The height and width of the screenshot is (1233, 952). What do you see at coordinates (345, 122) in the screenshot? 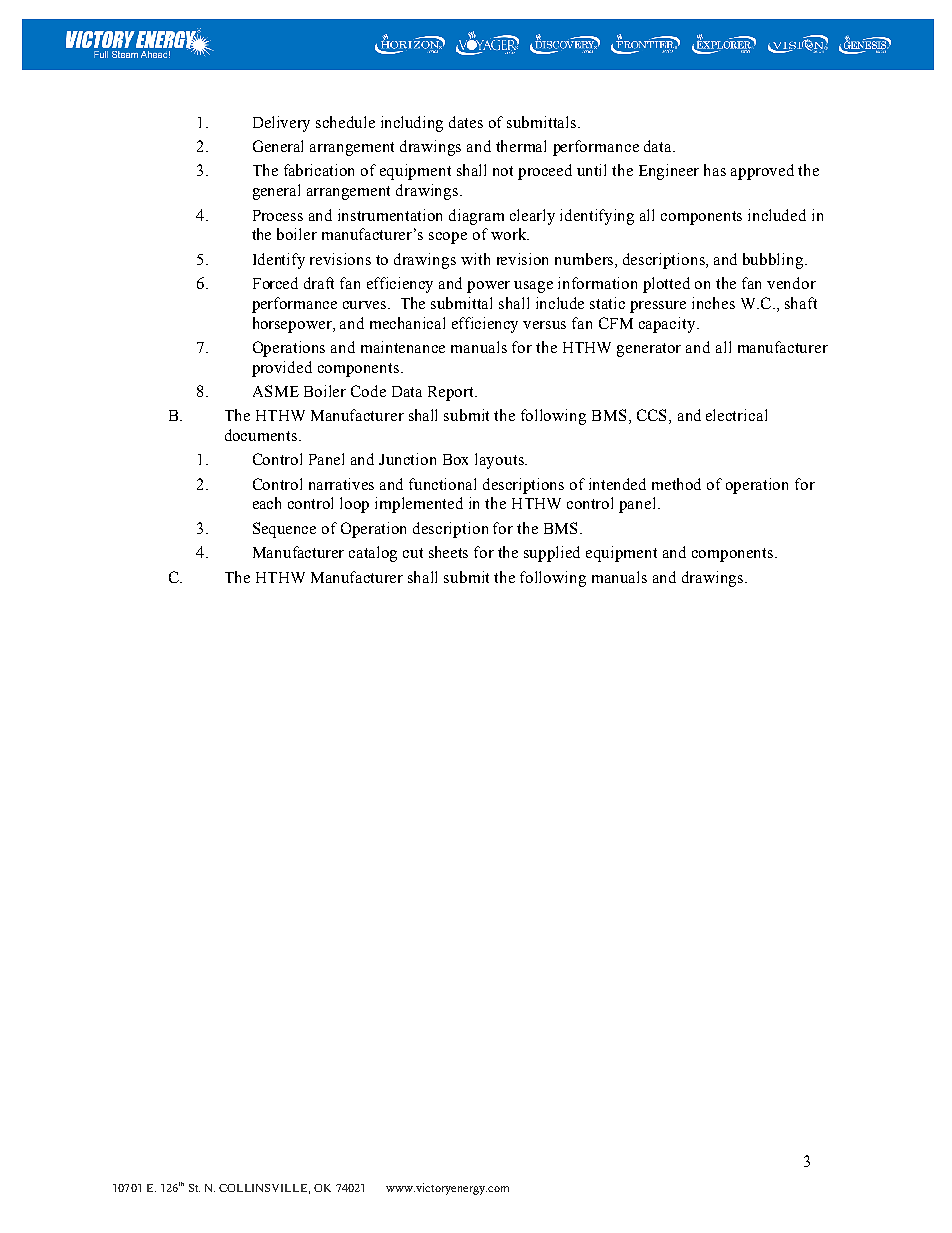
I see `schedule` at bounding box center [345, 122].
